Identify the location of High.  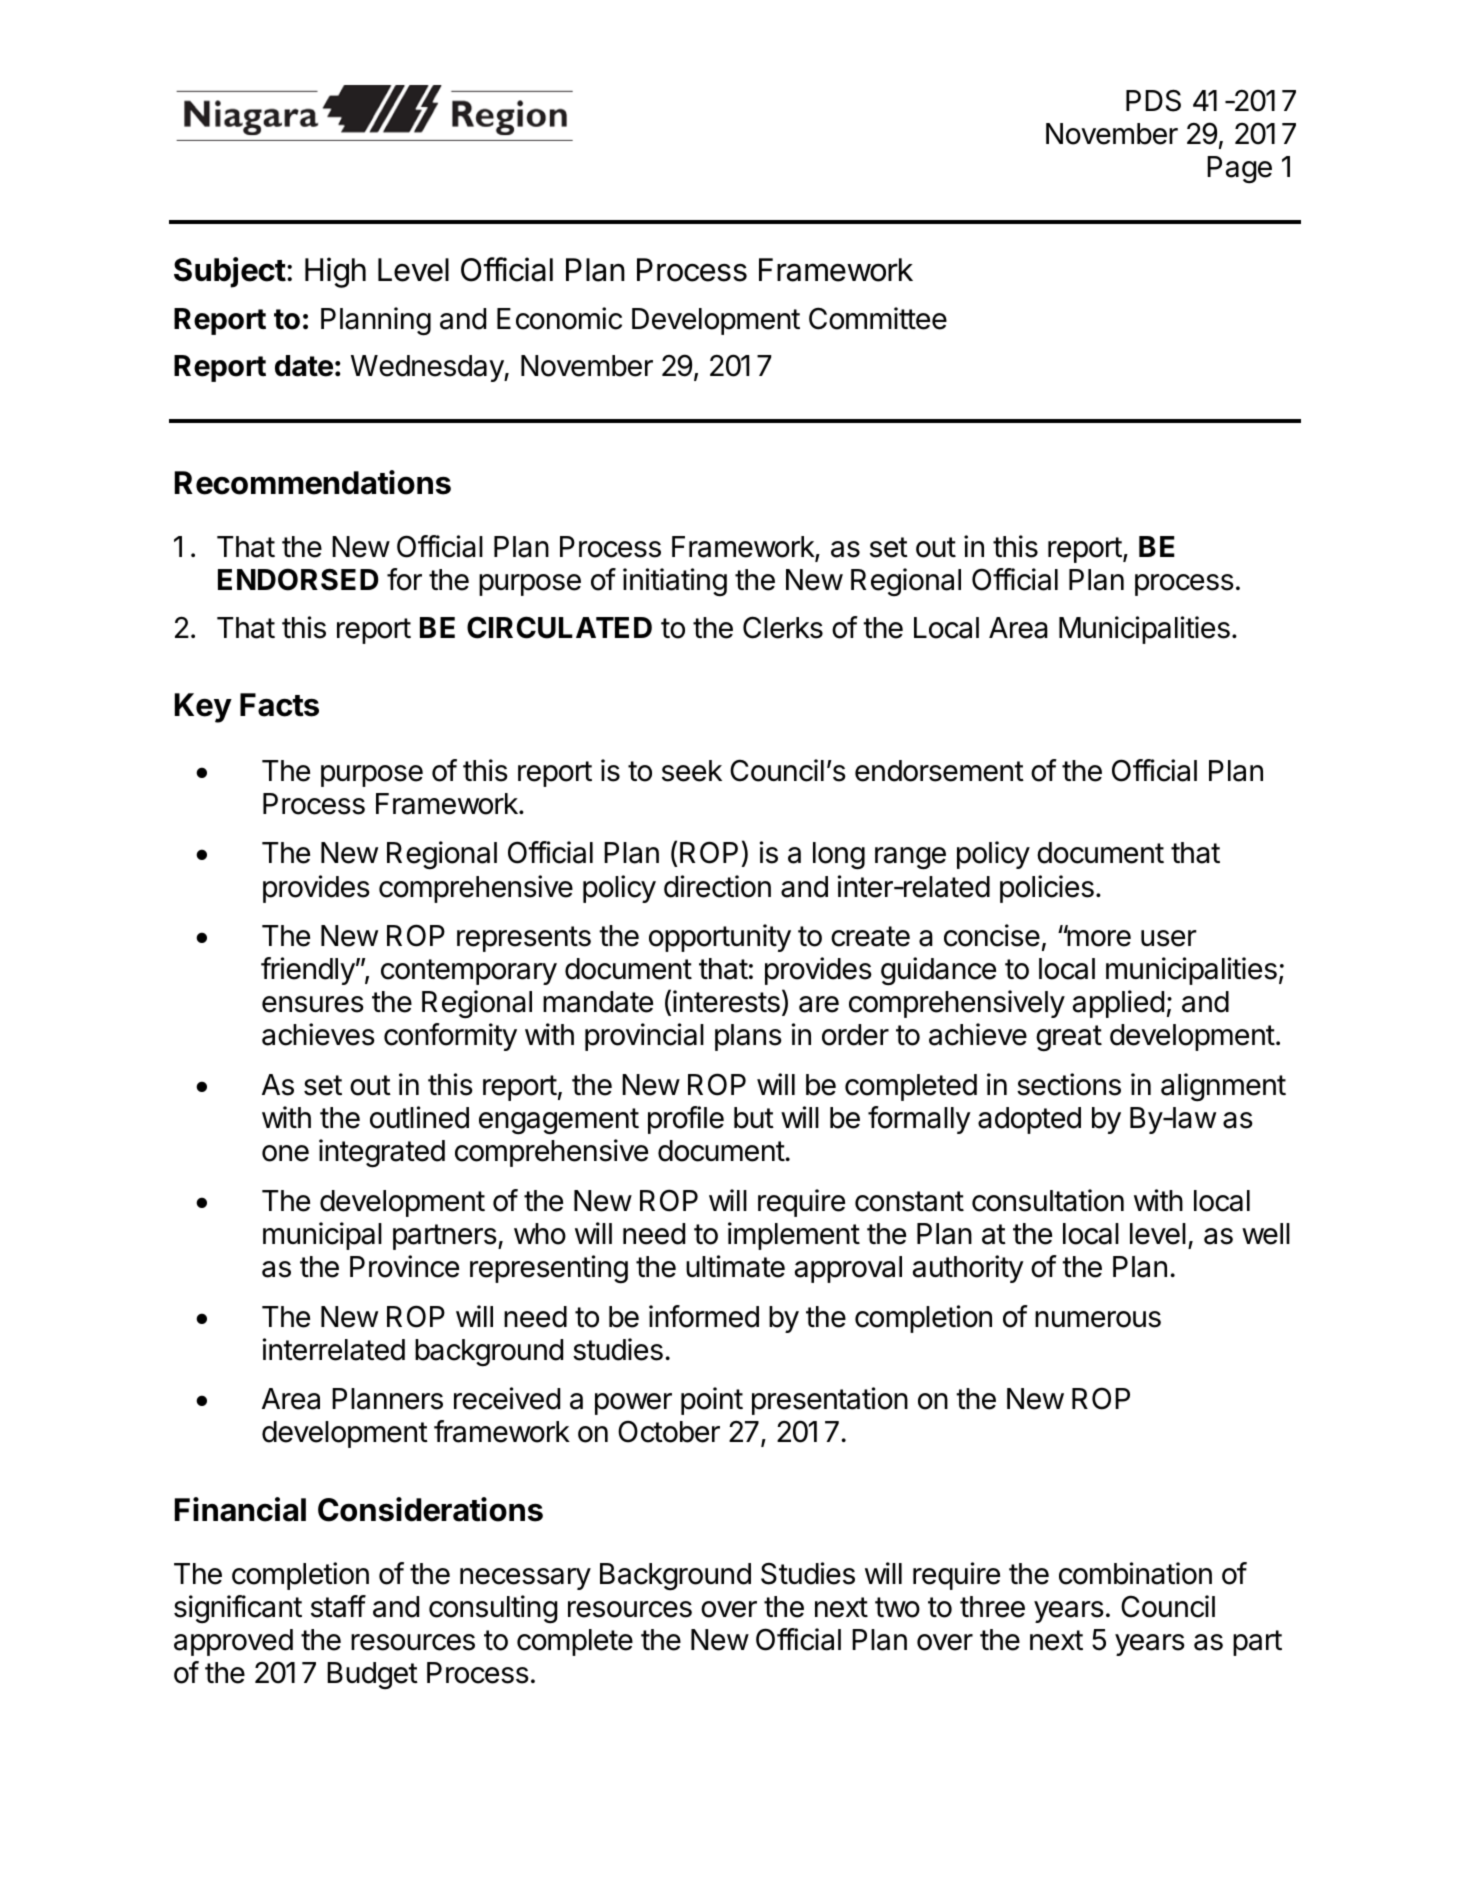
(335, 272).
